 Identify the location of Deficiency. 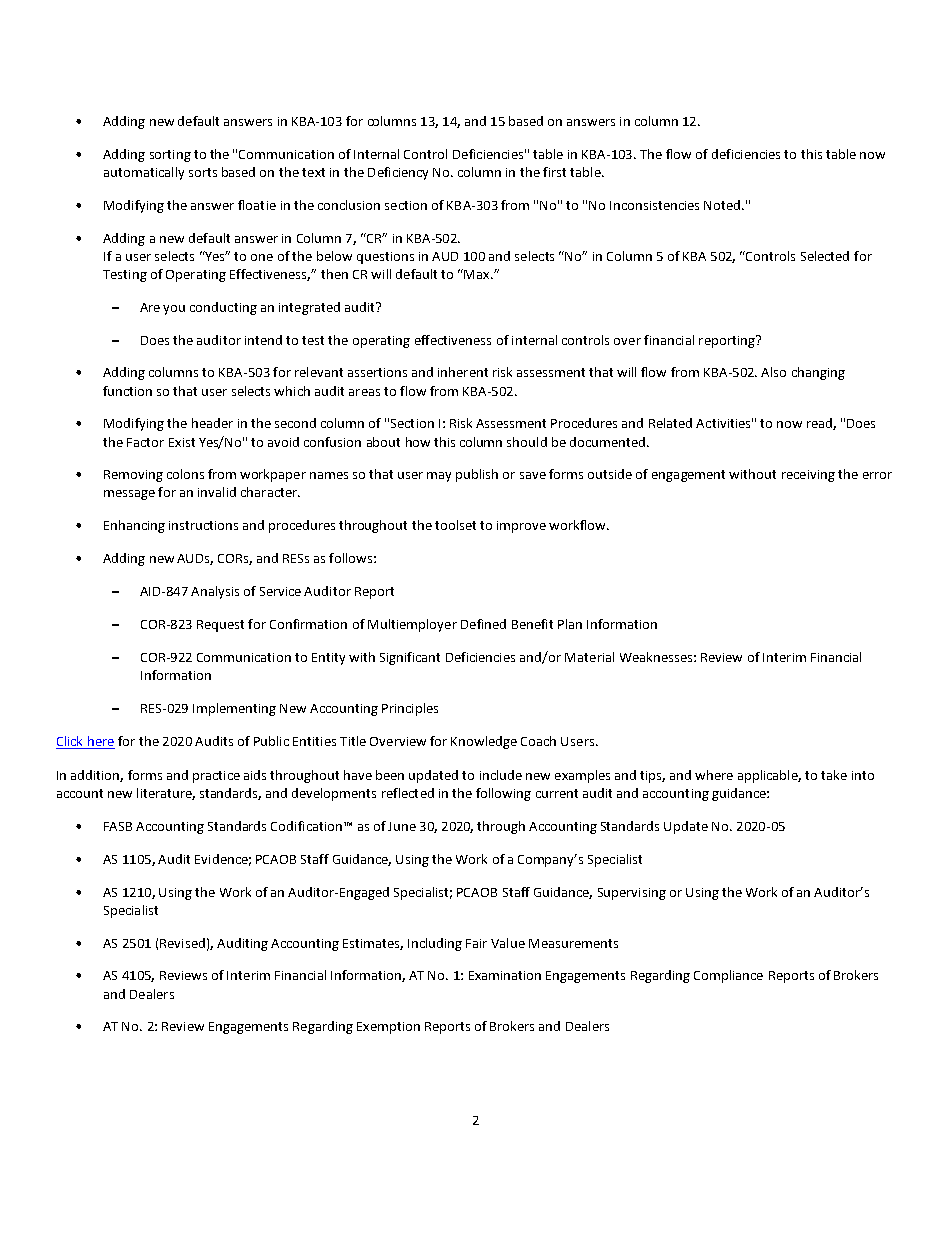
(398, 173).
